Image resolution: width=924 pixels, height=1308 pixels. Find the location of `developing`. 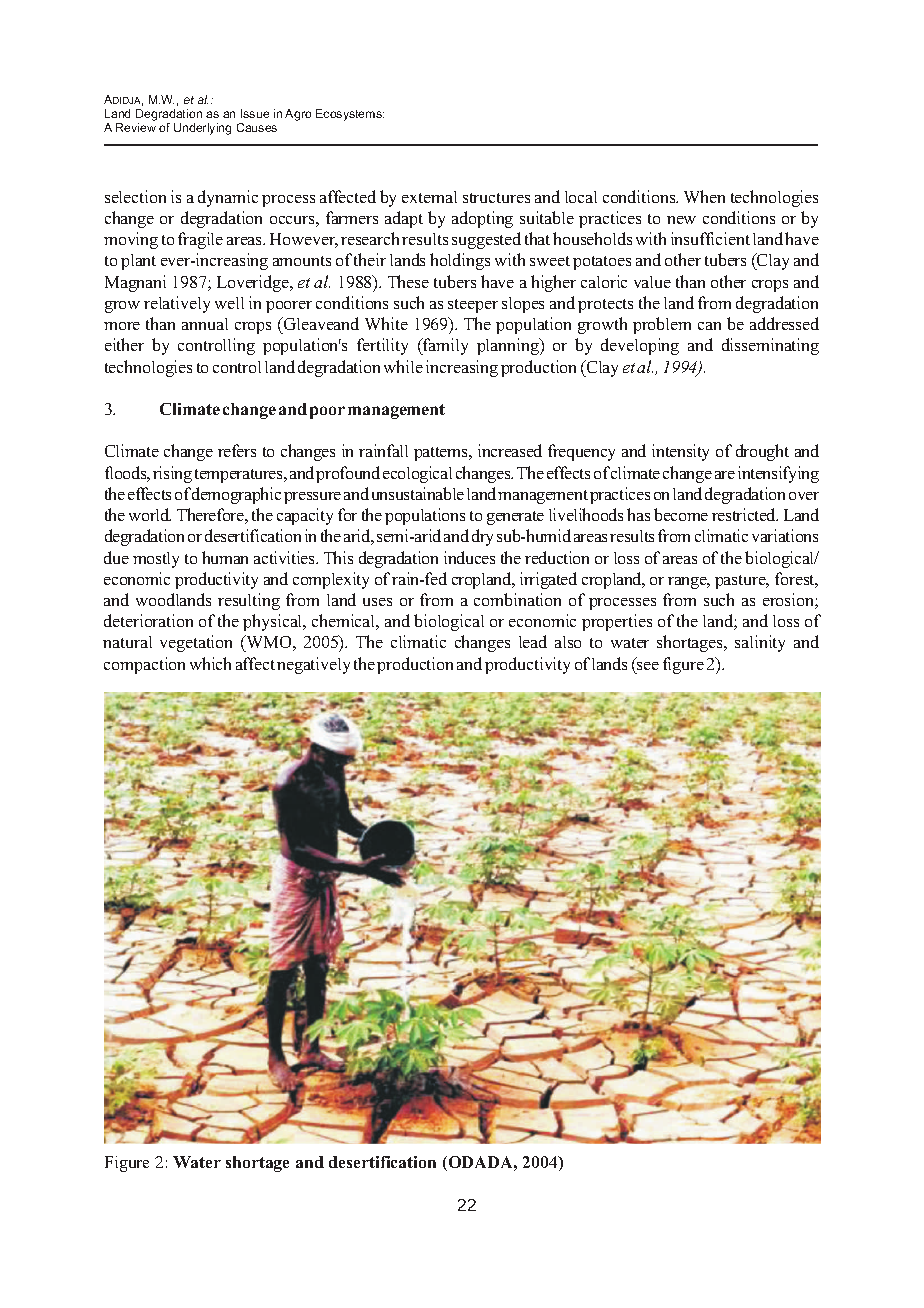

developing is located at coordinates (640, 346).
